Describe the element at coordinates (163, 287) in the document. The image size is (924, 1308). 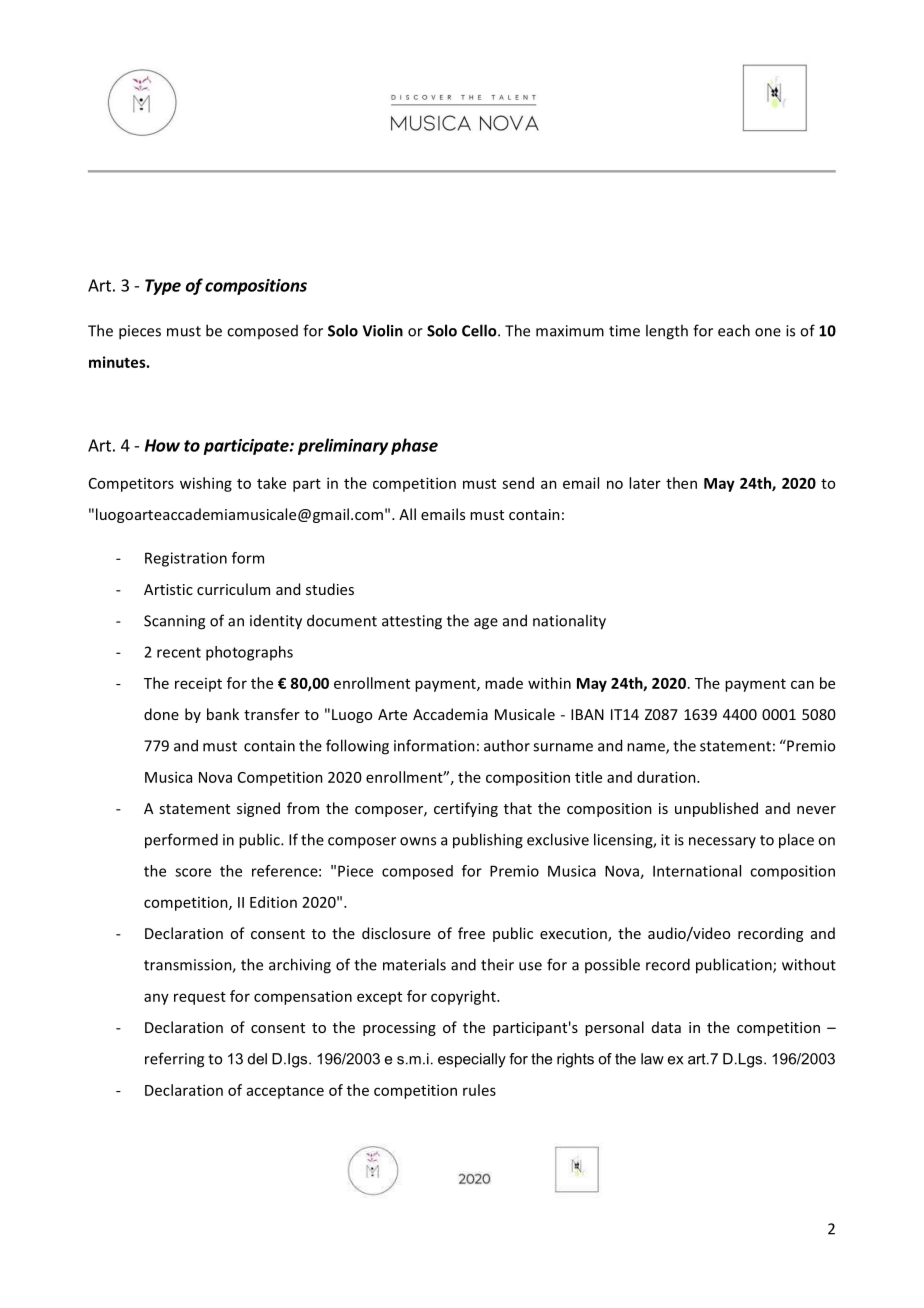
I see `Type` at that location.
